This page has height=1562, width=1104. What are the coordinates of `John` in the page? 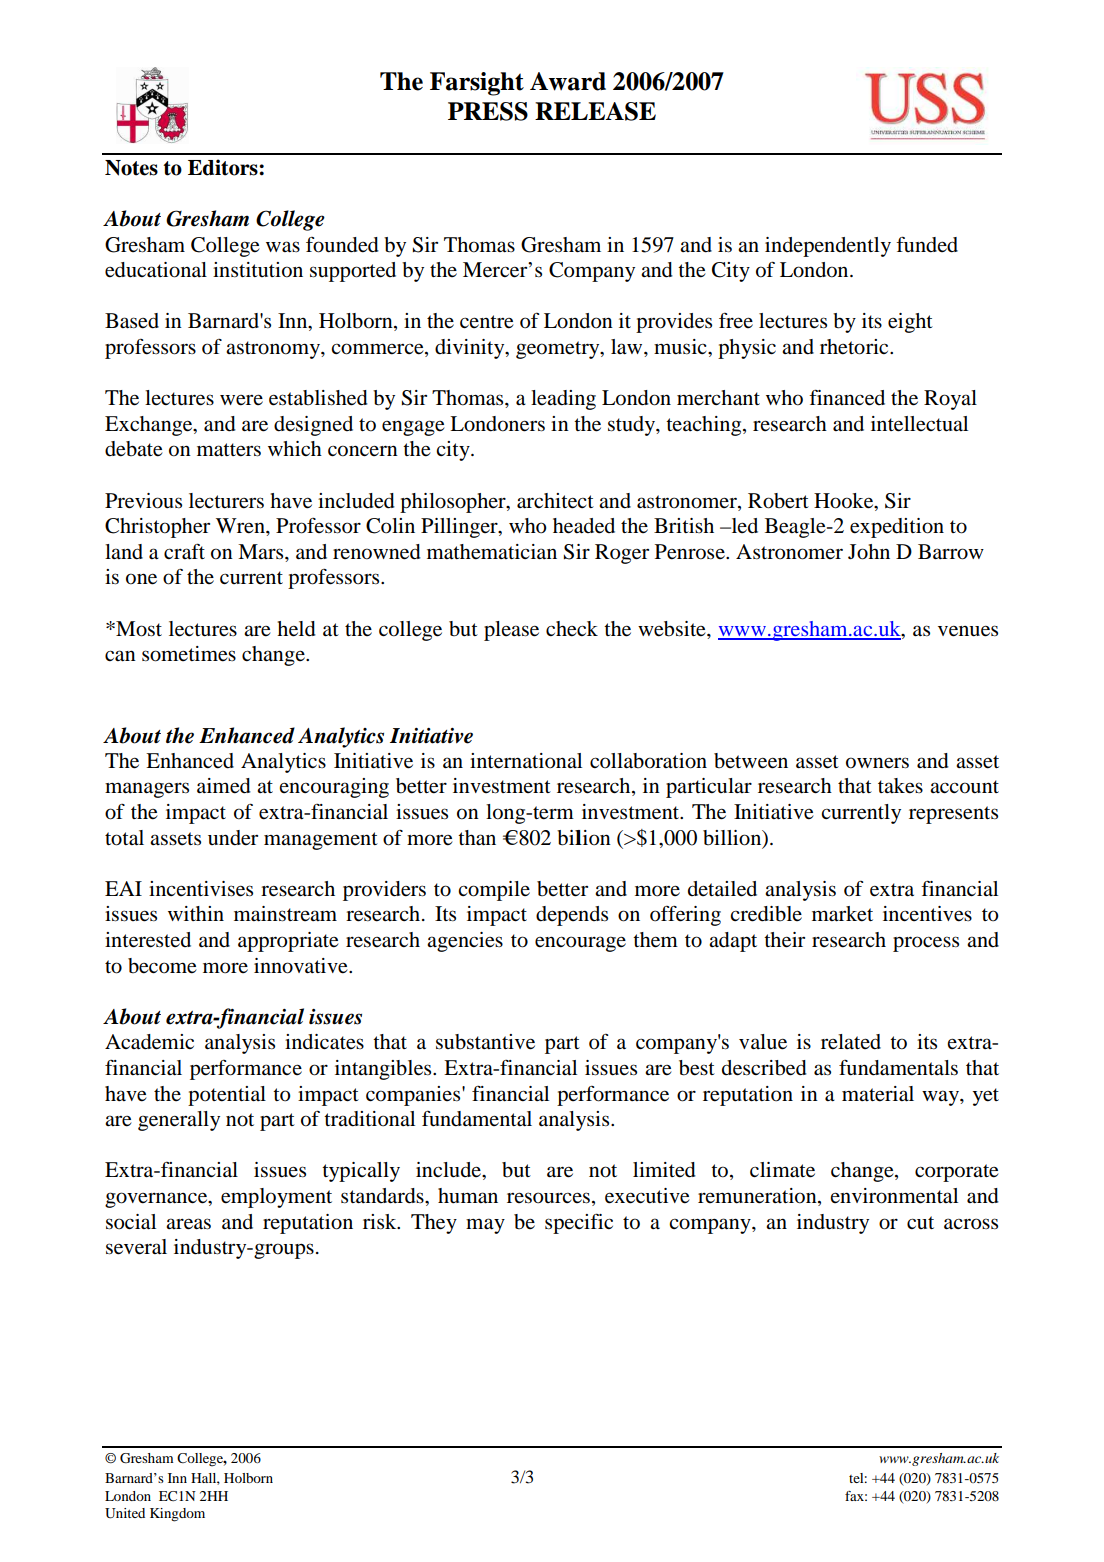 It's located at (869, 552).
